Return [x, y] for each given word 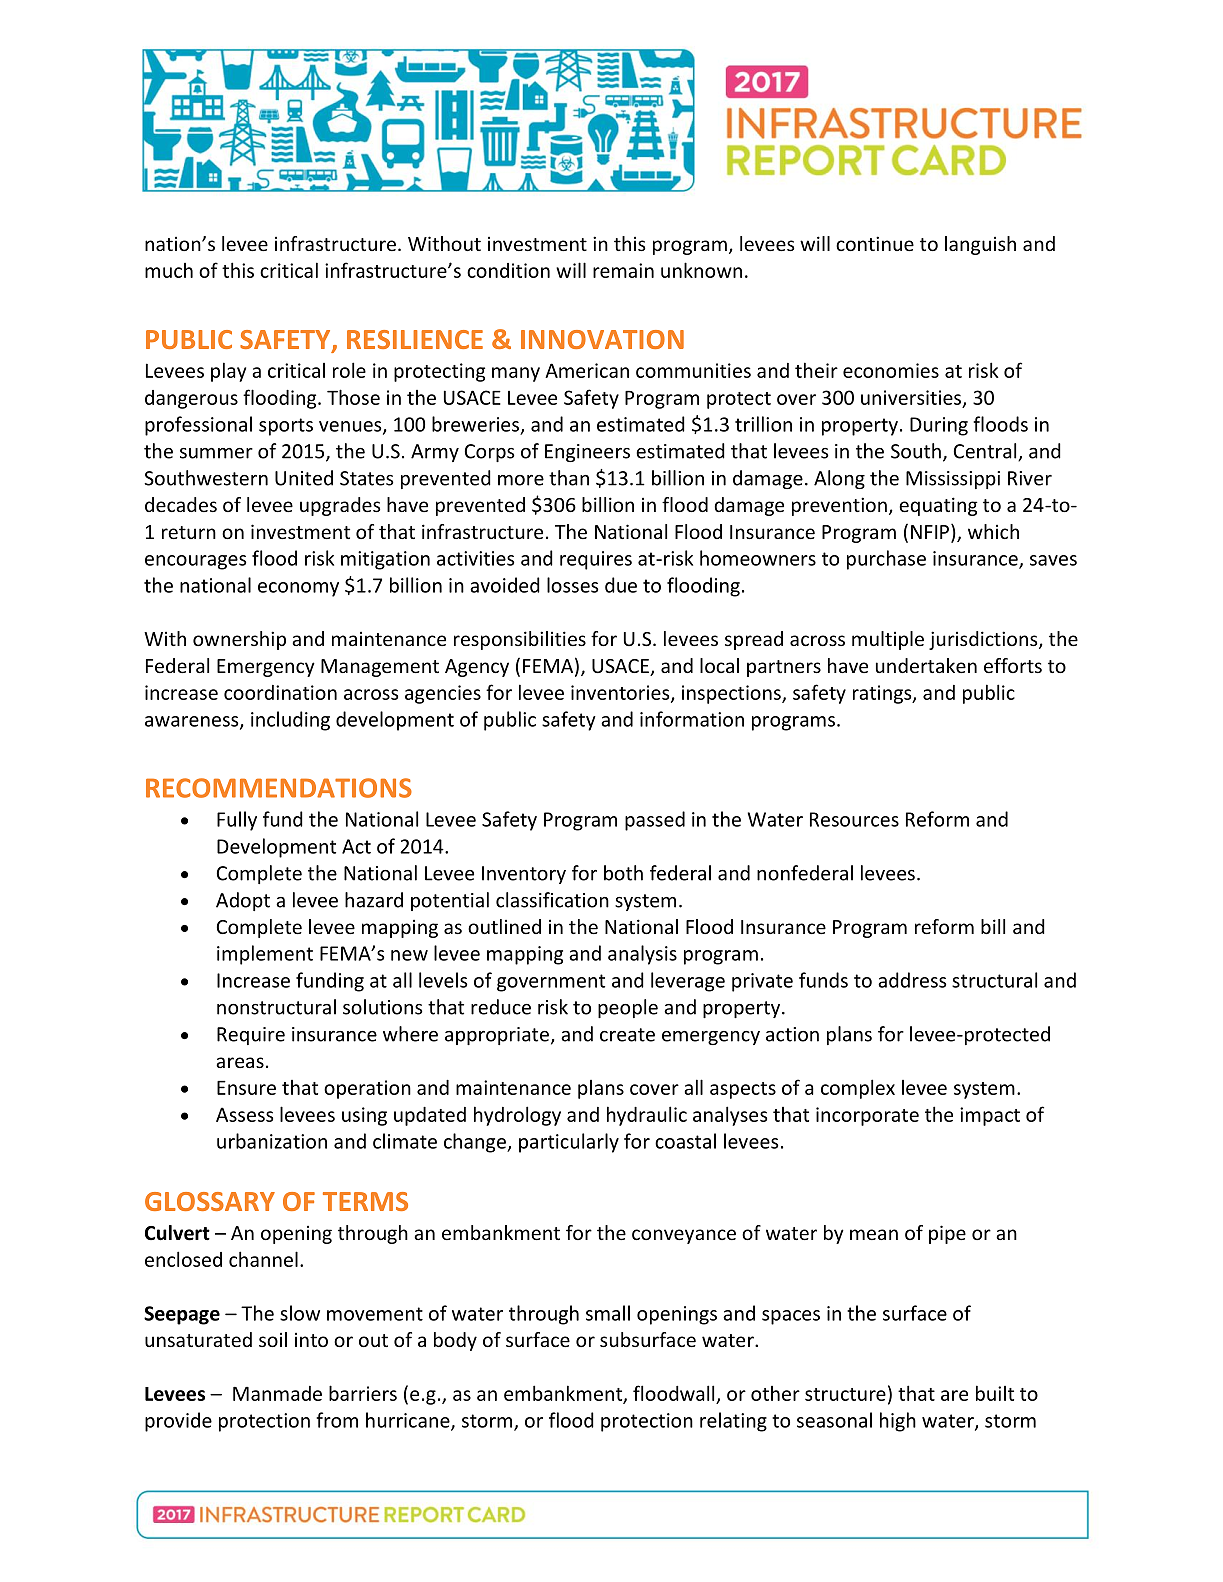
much [169, 270]
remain [623, 270]
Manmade [277, 1393]
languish [980, 245]
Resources [854, 819]
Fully [237, 821]
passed [655, 821]
